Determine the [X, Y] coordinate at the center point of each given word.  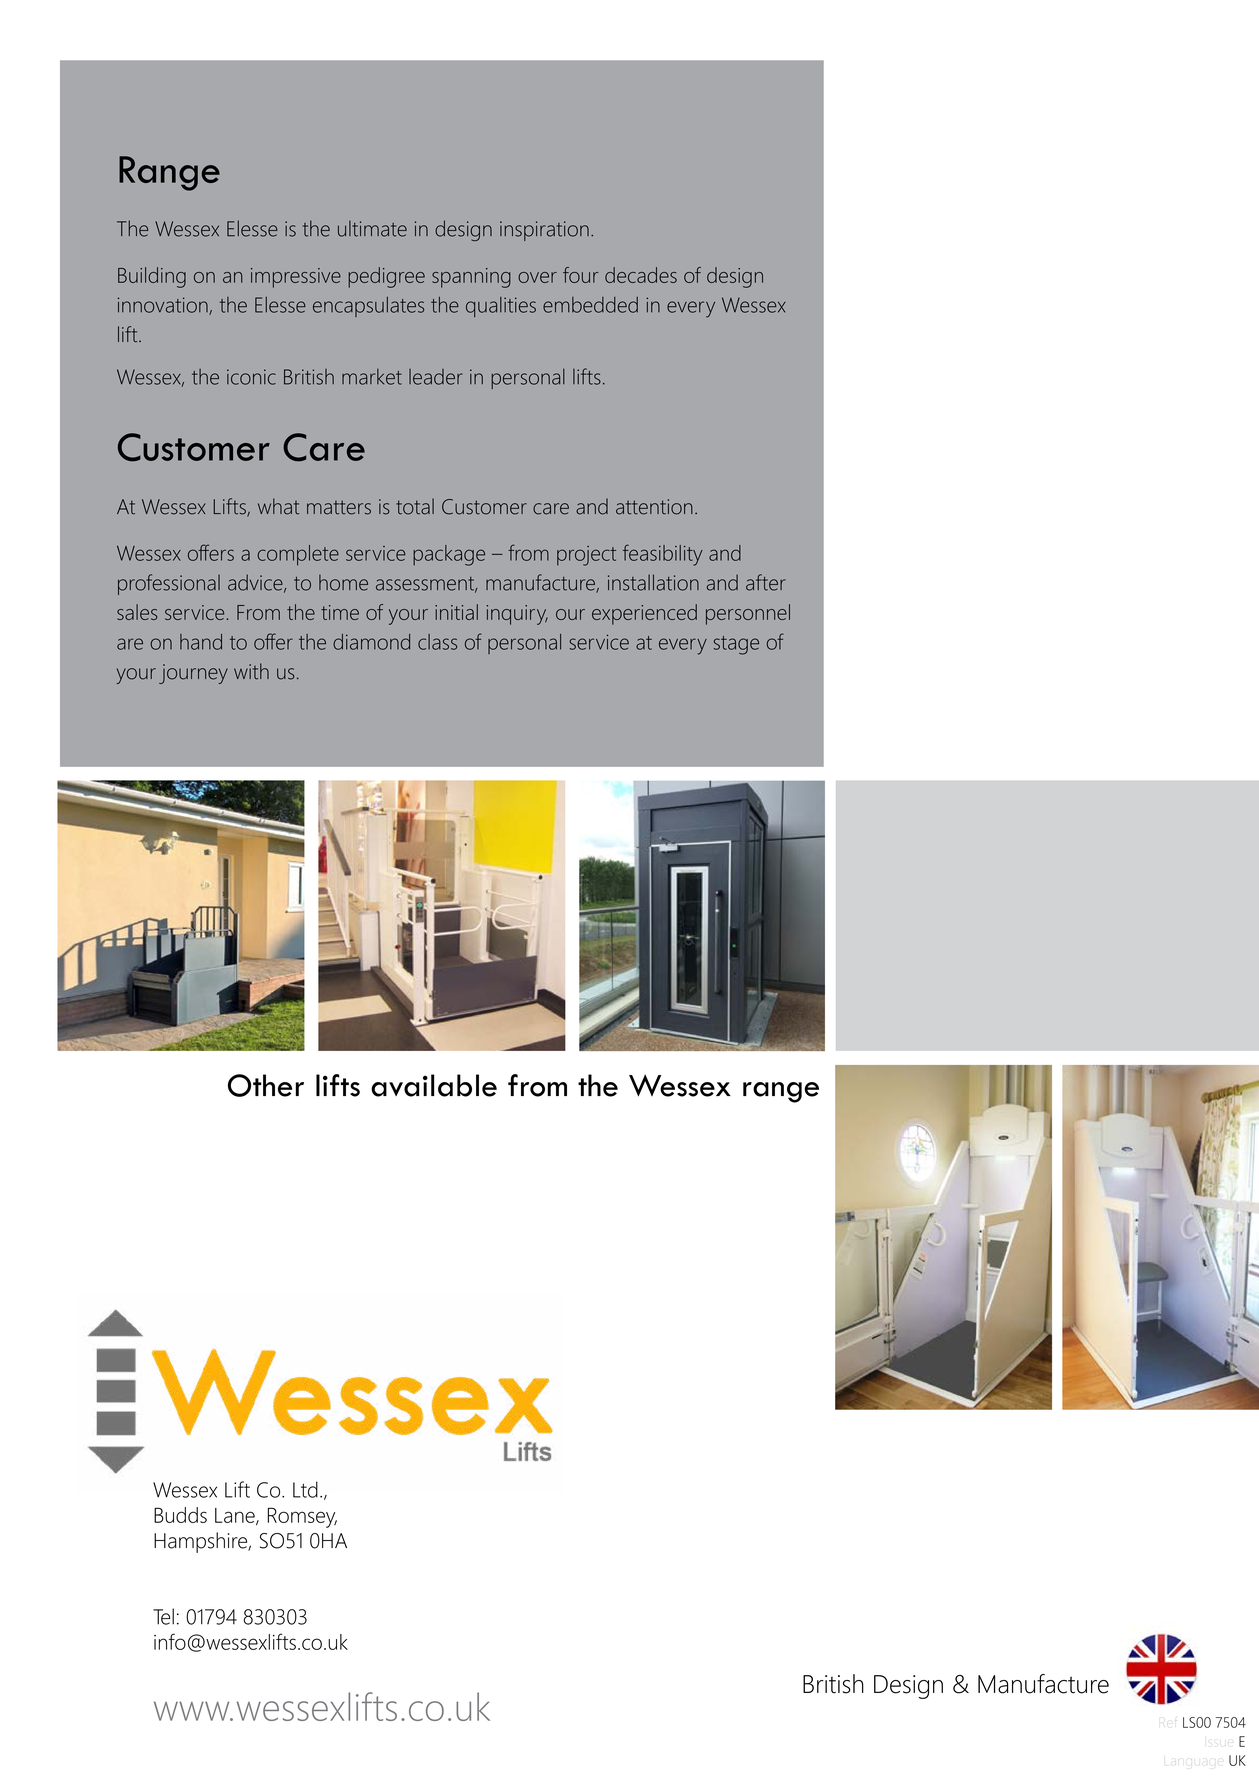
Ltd [305, 1489]
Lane [236, 1516]
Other [266, 1085]
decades [641, 275]
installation [653, 582]
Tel [163, 1616]
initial [456, 612]
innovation [164, 306]
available [434, 1085]
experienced [644, 614]
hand [201, 642]
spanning [471, 278]
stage [736, 645]
